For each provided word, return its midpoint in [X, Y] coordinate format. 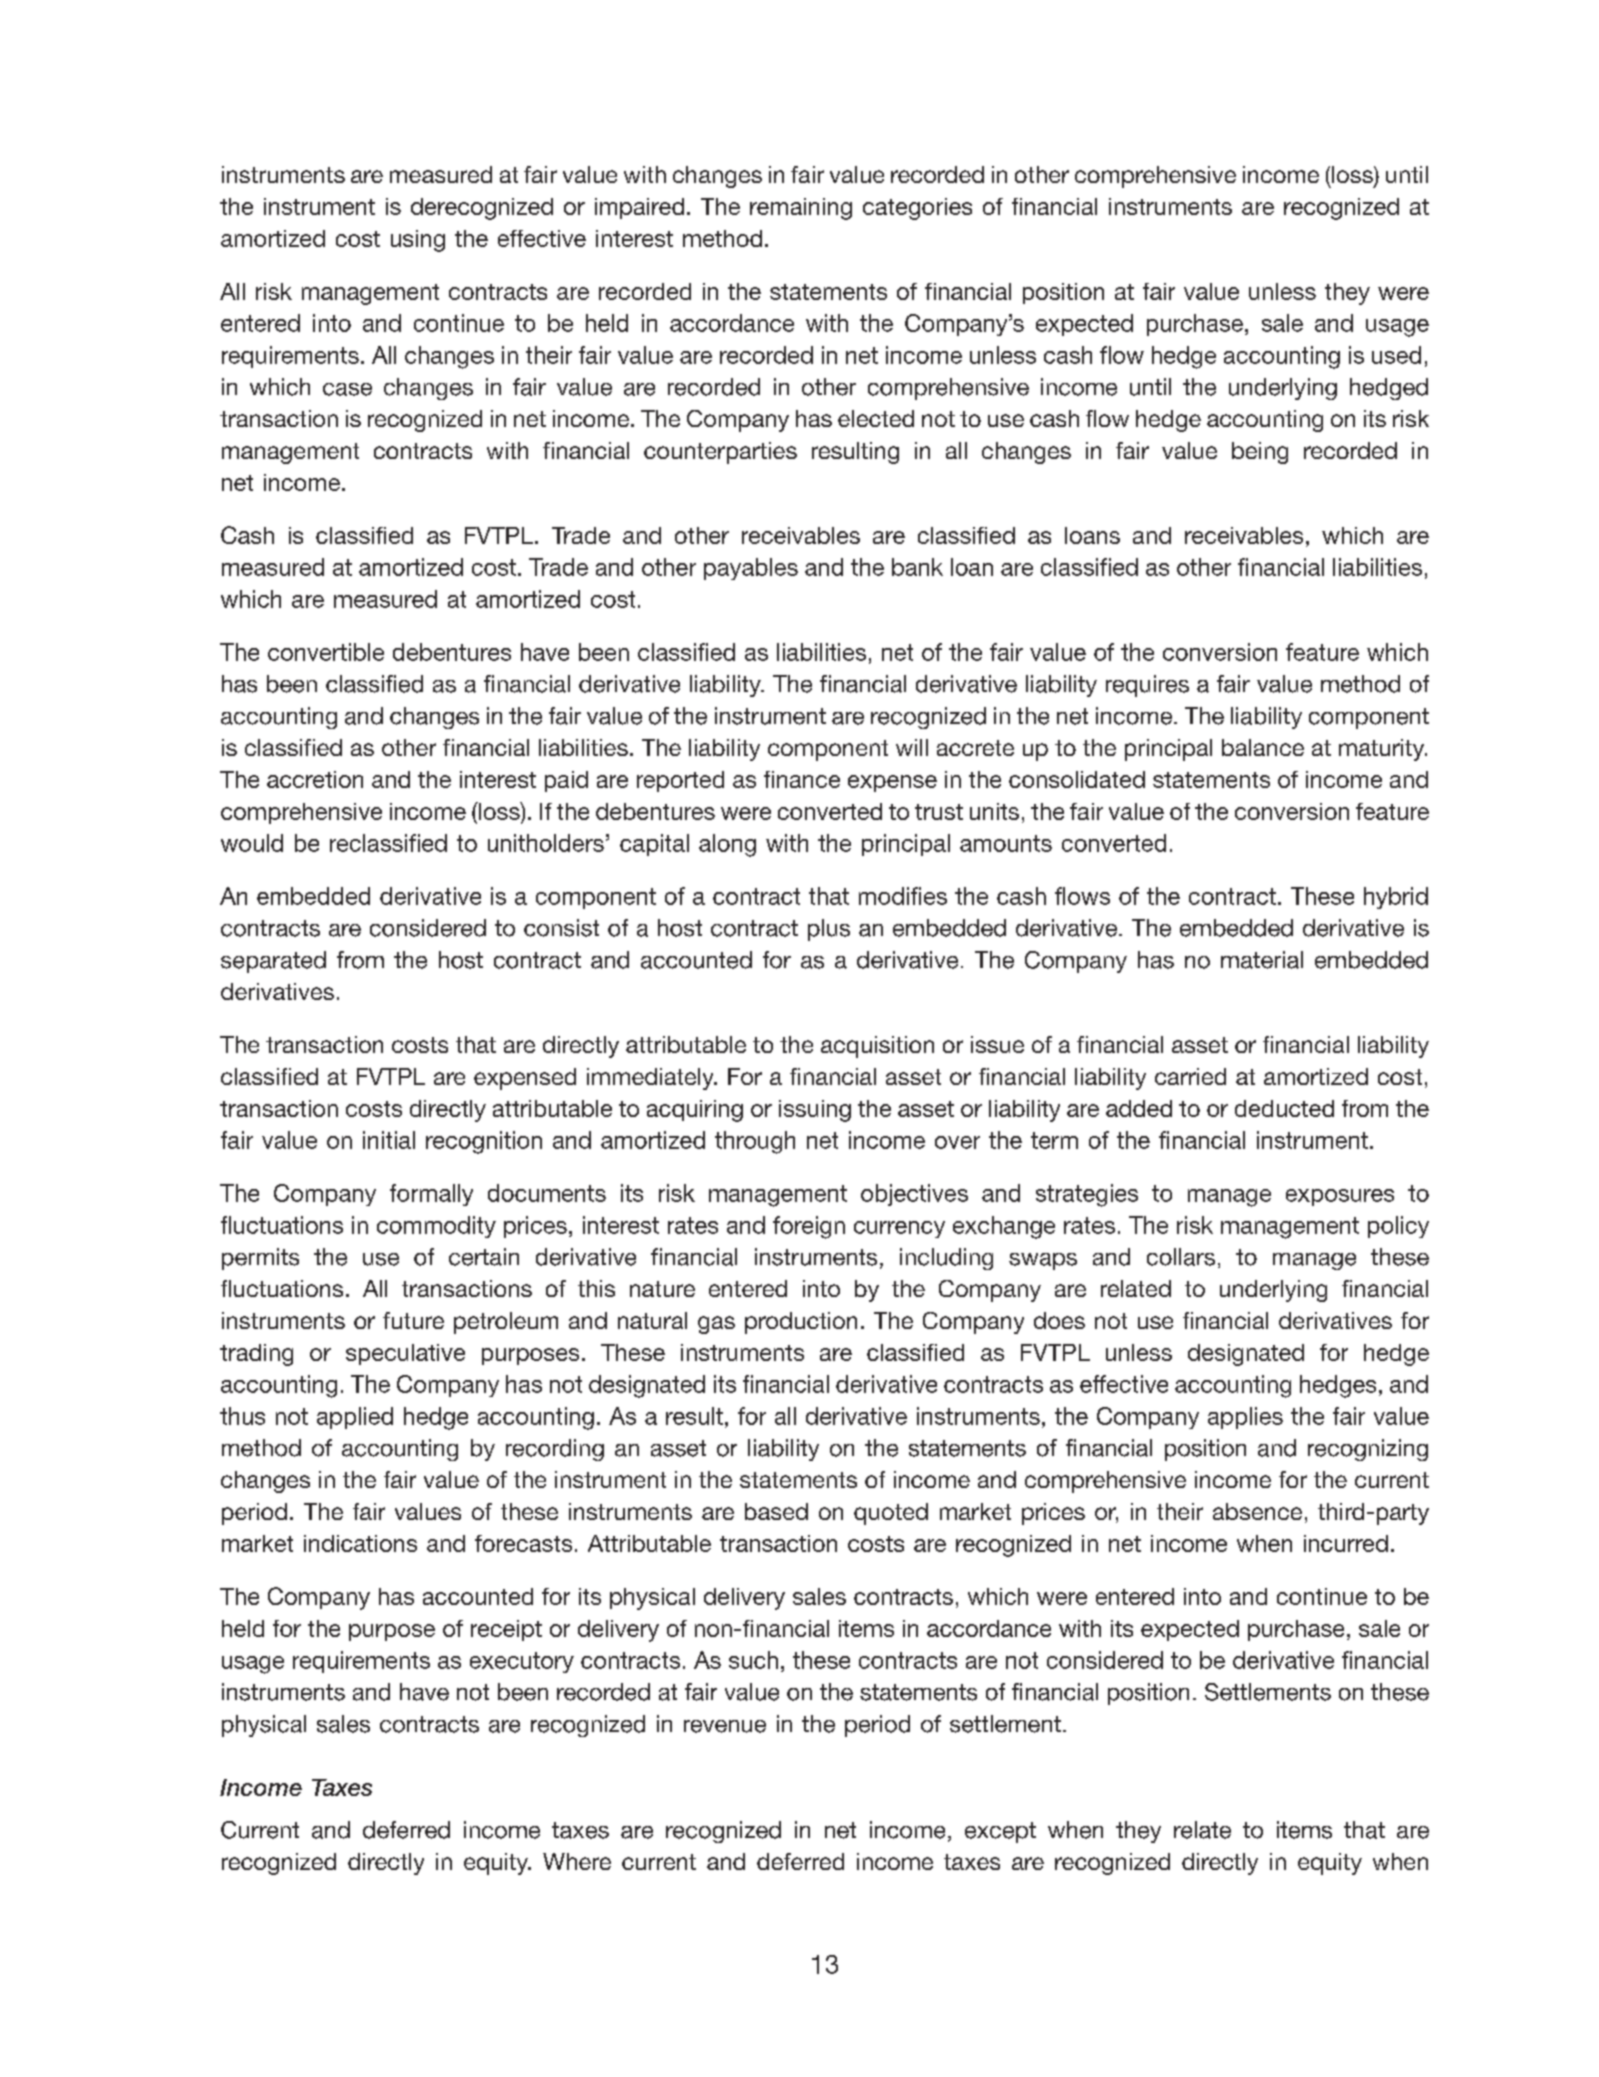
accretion [315, 779]
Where [577, 1861]
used [1396, 355]
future [413, 1320]
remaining [801, 209]
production [801, 1323]
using [418, 241]
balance [1263, 747]
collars [1181, 1257]
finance [802, 779]
